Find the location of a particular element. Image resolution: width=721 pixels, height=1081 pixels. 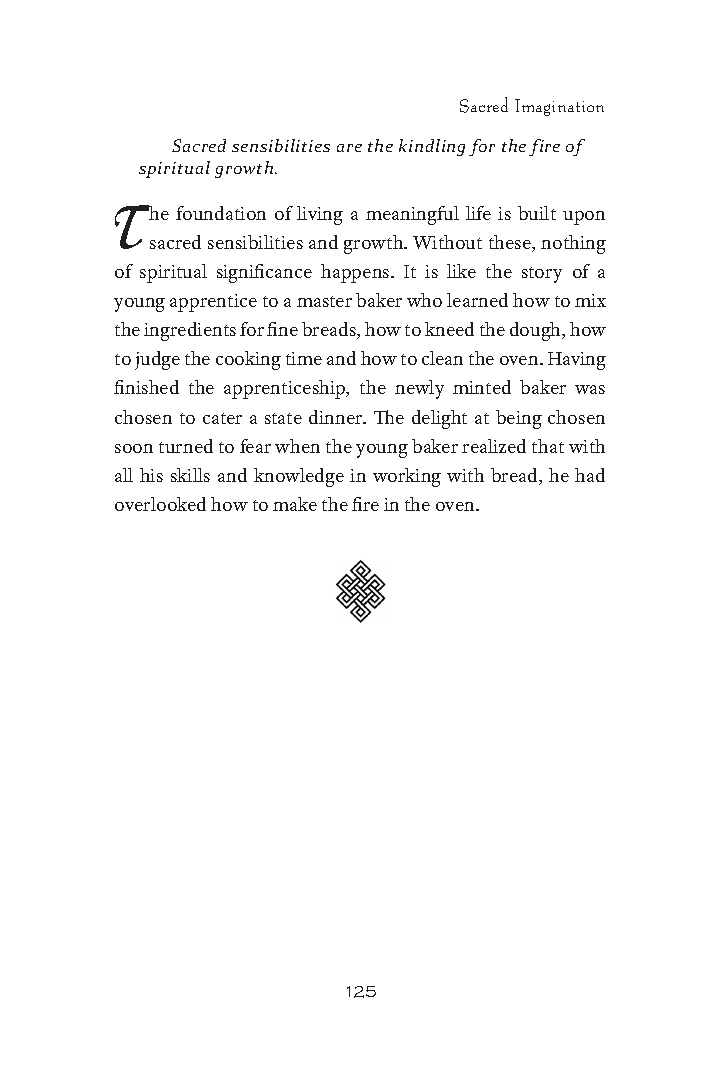

time is located at coordinates (304, 358).
